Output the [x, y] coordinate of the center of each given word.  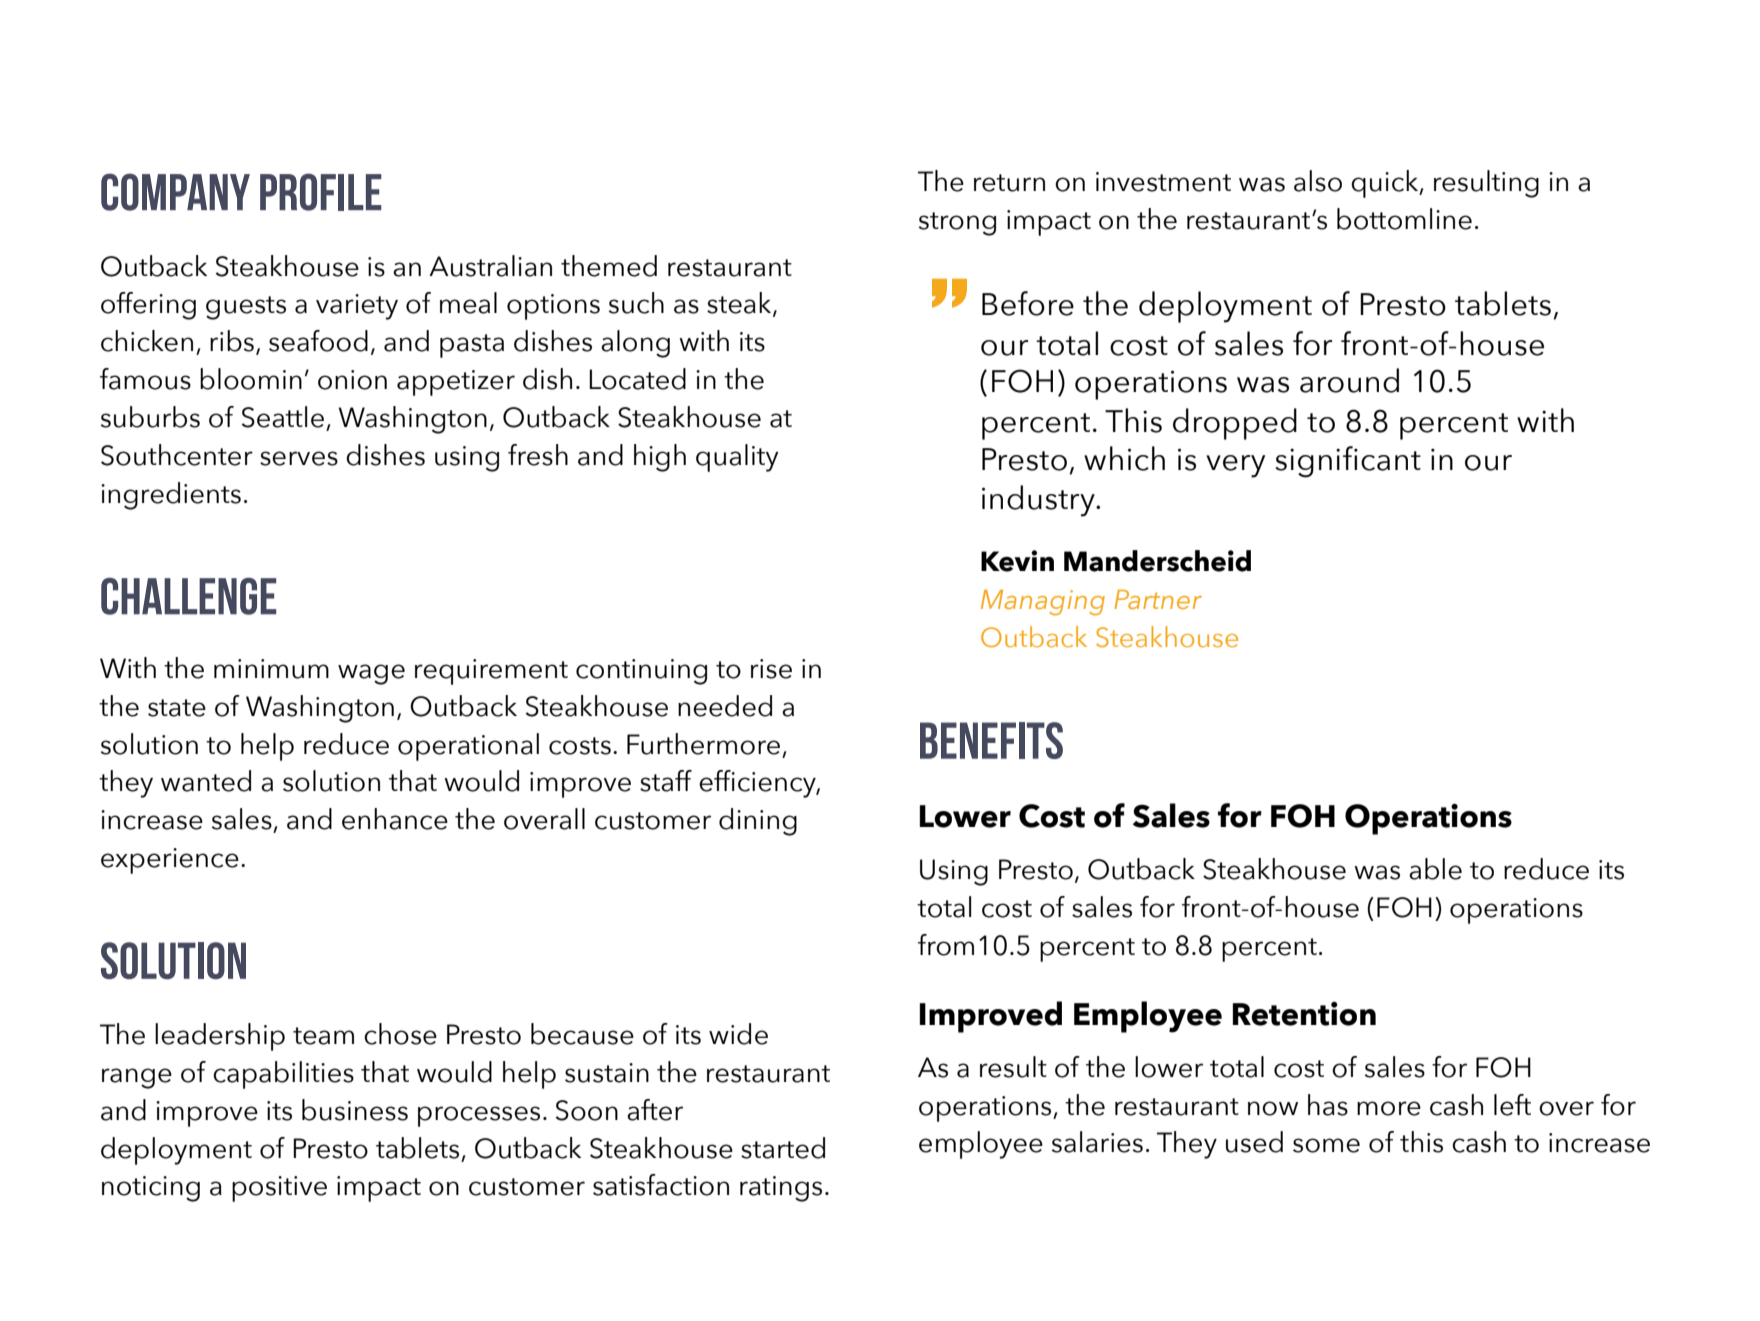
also [1318, 181]
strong [957, 224]
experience [170, 861]
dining [758, 822]
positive [279, 1189]
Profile [321, 192]
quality [737, 458]
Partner [1158, 600]
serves [299, 458]
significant [1348, 462]
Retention [1304, 1014]
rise [771, 669]
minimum [271, 669]
